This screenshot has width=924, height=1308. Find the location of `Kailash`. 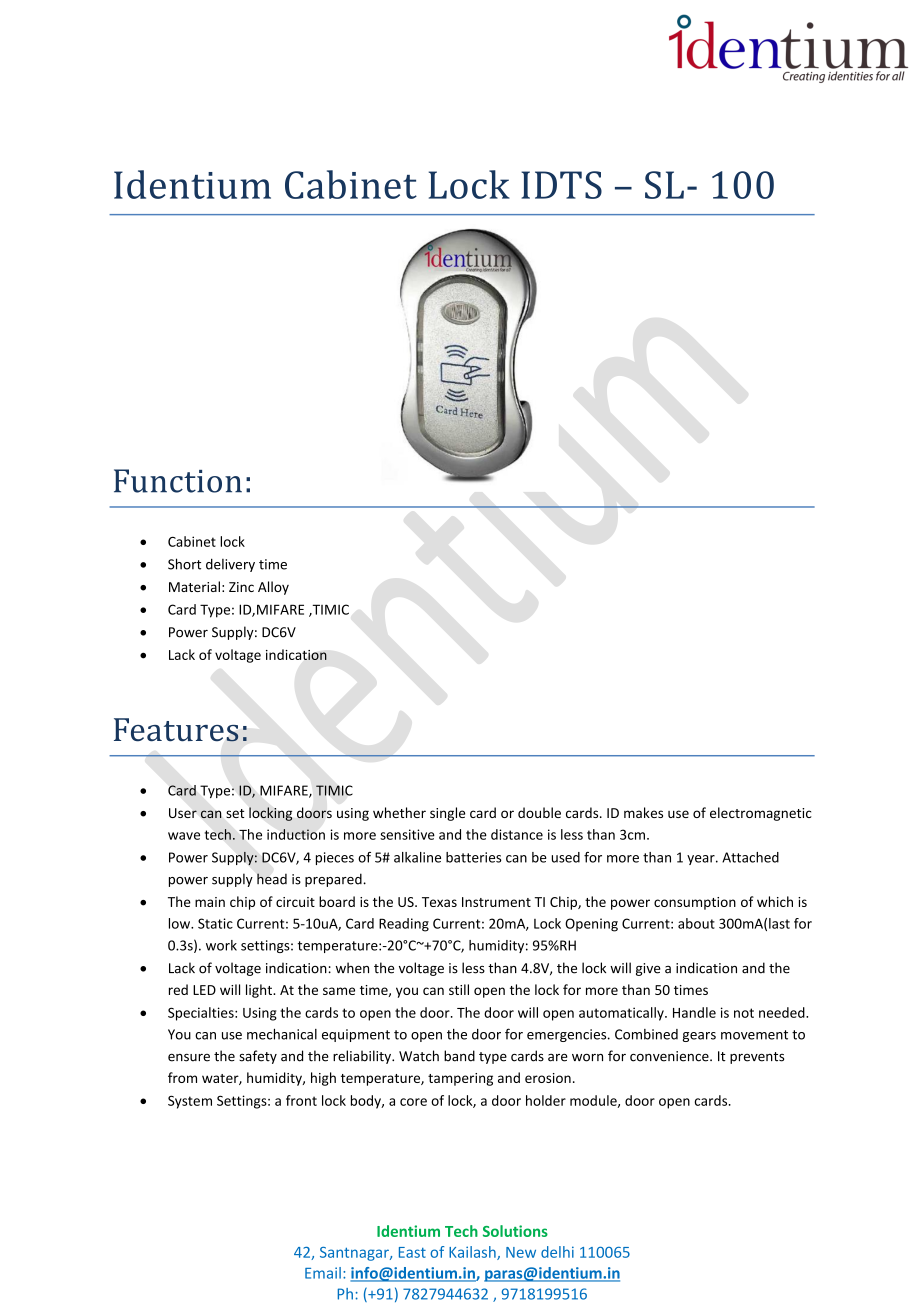

Kailash is located at coordinates (473, 1253).
